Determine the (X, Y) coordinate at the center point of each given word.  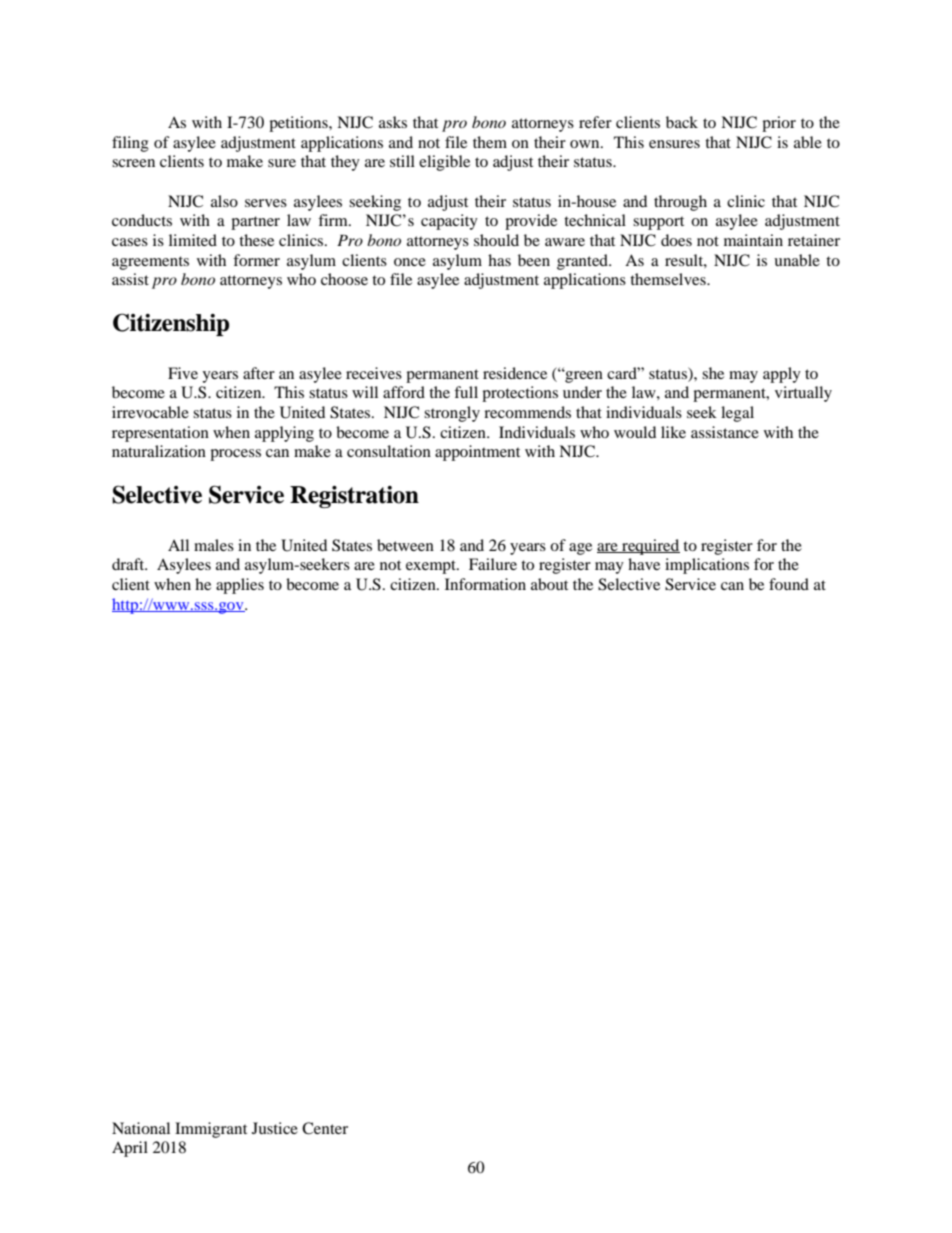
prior (779, 124)
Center (325, 1128)
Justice (275, 1128)
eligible (444, 163)
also (224, 201)
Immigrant (211, 1130)
